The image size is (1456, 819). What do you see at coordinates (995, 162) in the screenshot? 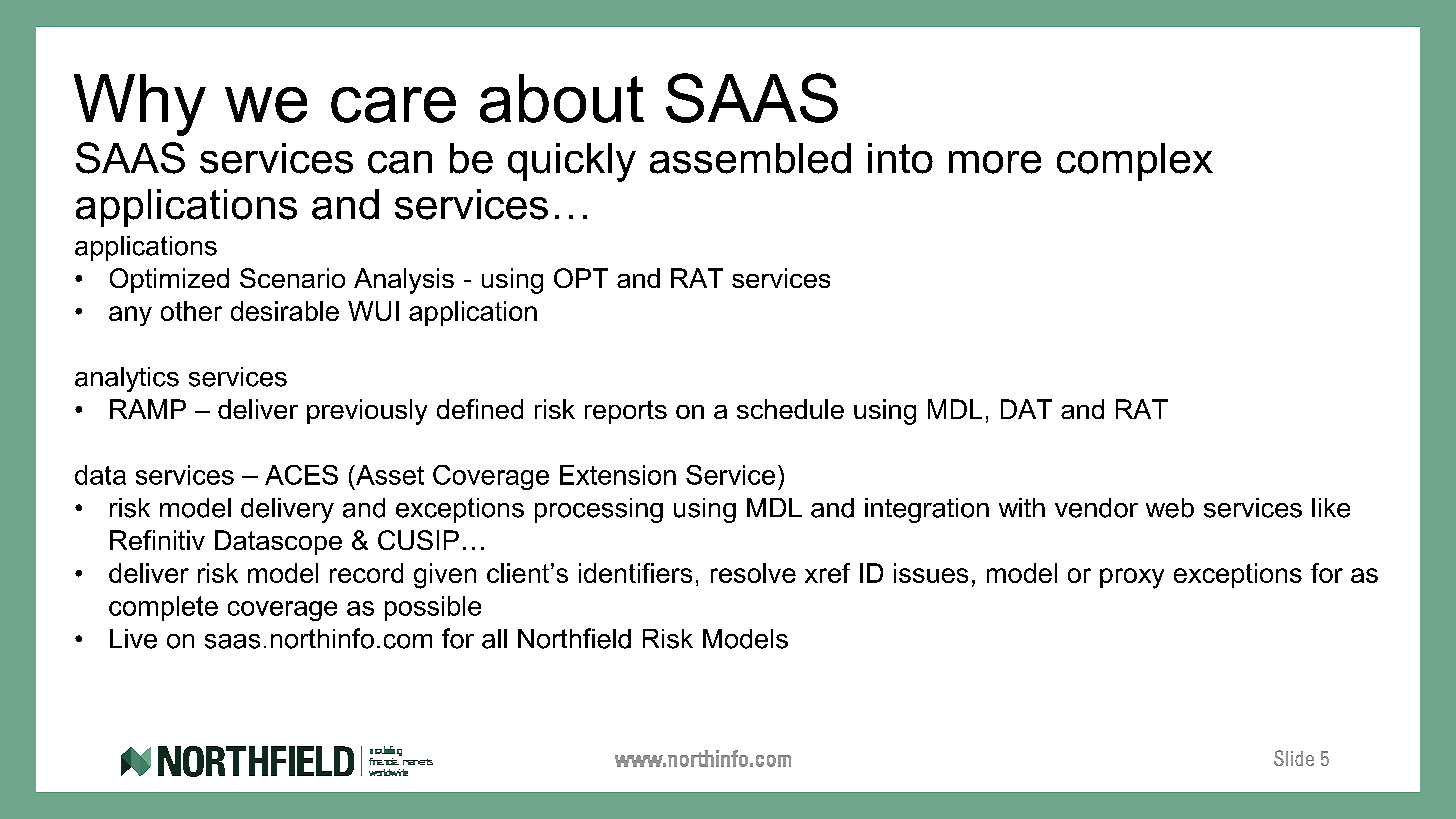
I see `more` at bounding box center [995, 162].
